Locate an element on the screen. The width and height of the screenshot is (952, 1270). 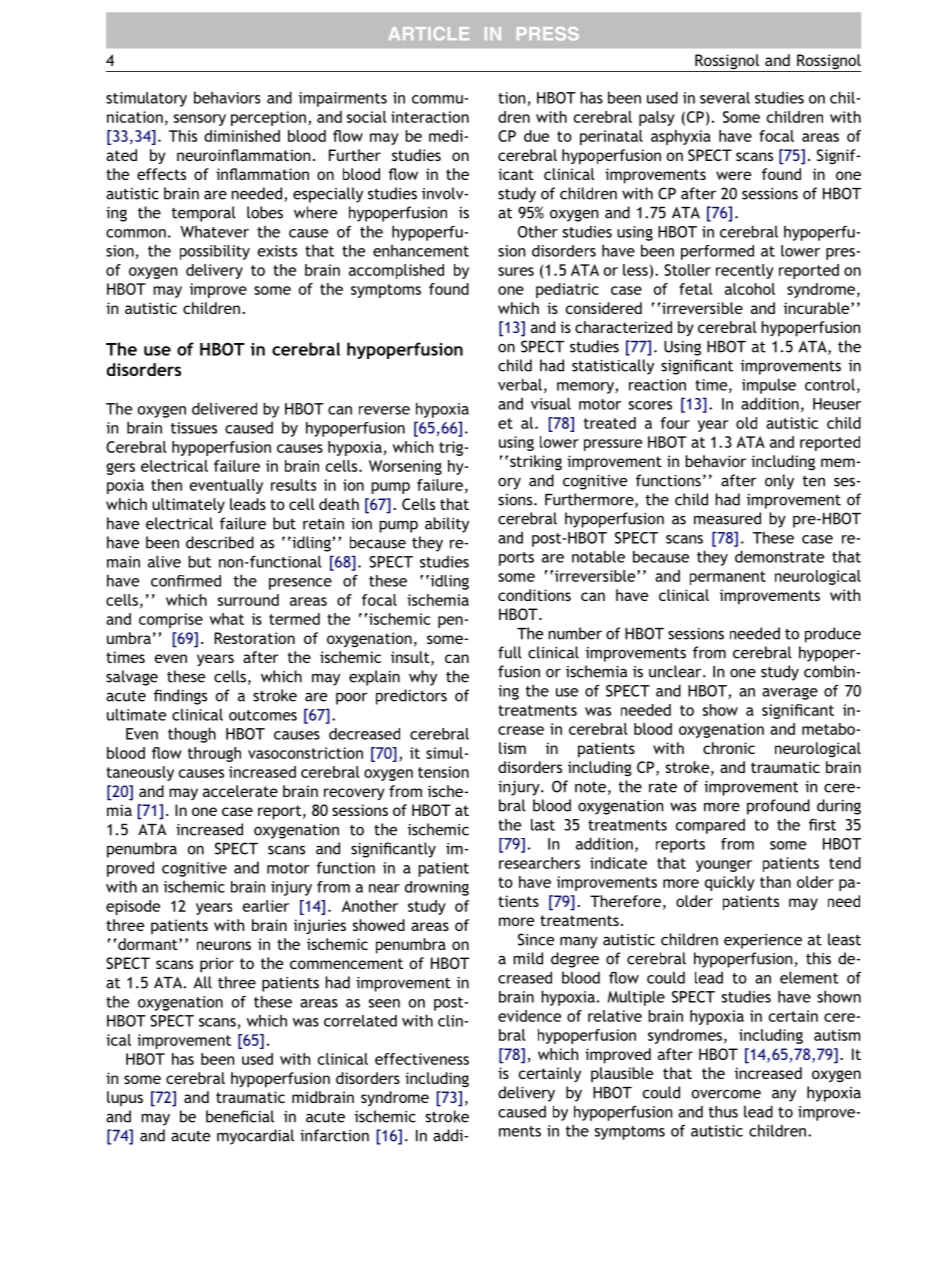
confirmed is located at coordinates (186, 581).
